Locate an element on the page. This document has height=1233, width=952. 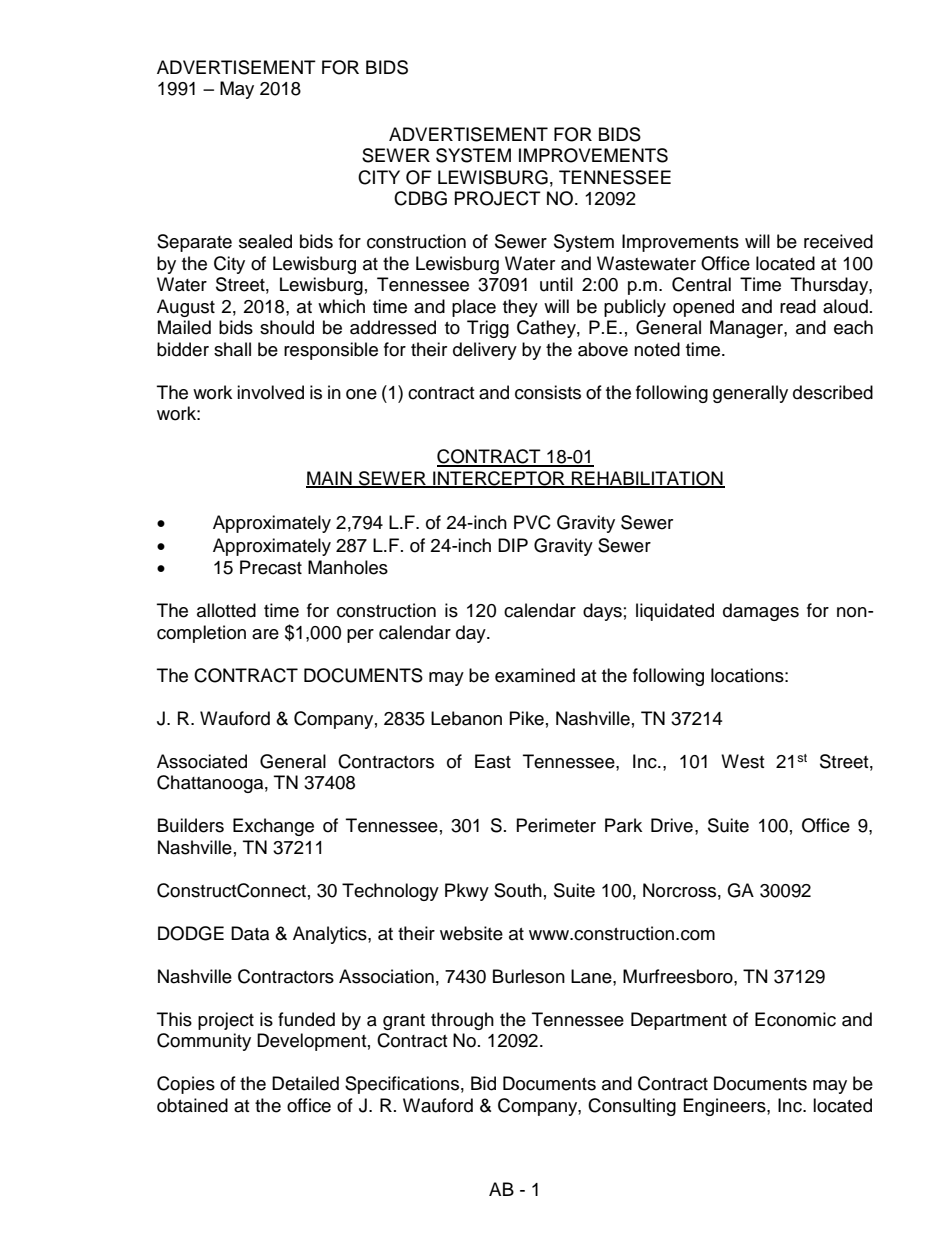
damages is located at coordinates (761, 612).
